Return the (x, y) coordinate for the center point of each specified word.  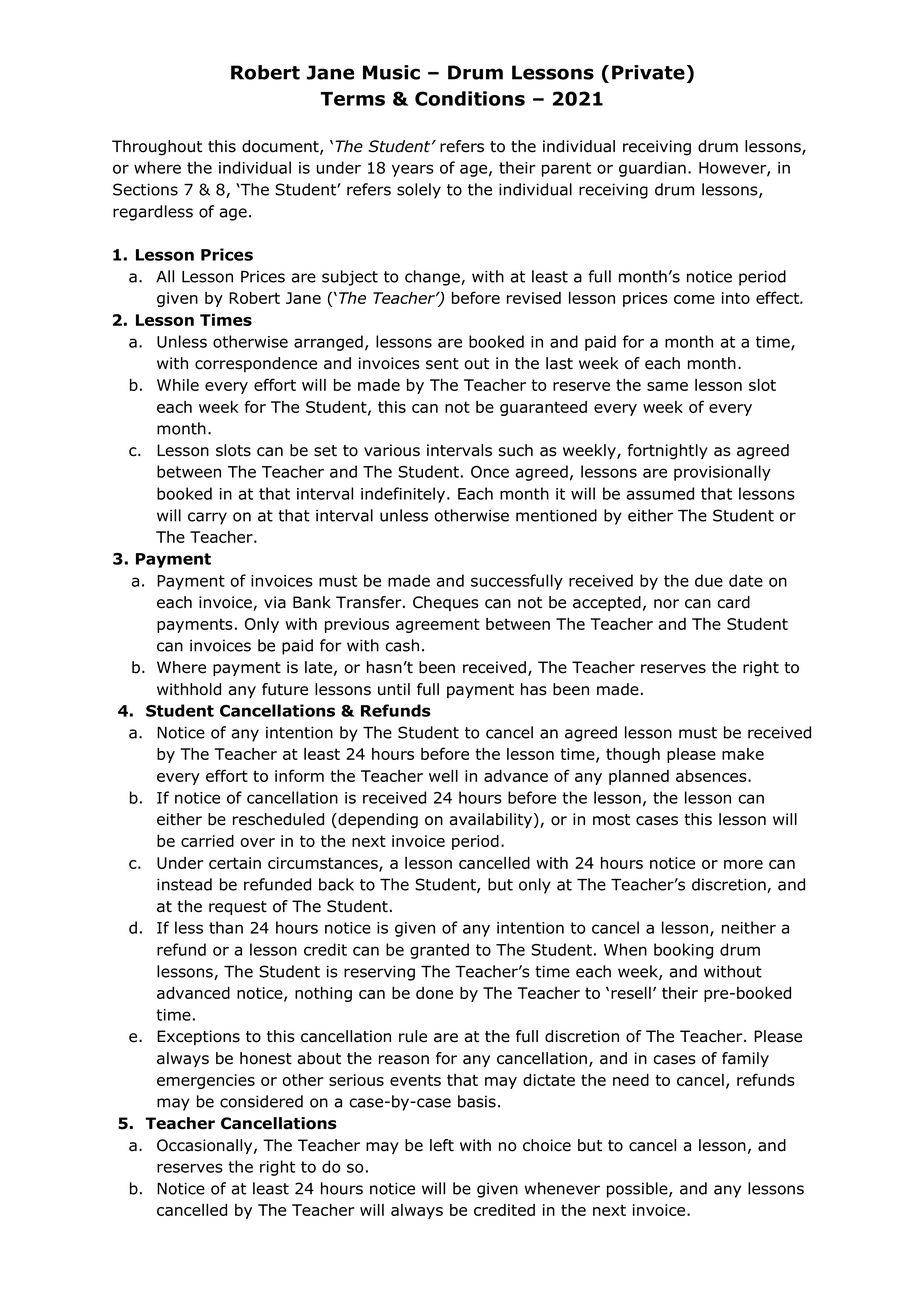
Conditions (470, 98)
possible (638, 1190)
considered (261, 1101)
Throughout (157, 148)
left (442, 1145)
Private (648, 72)
